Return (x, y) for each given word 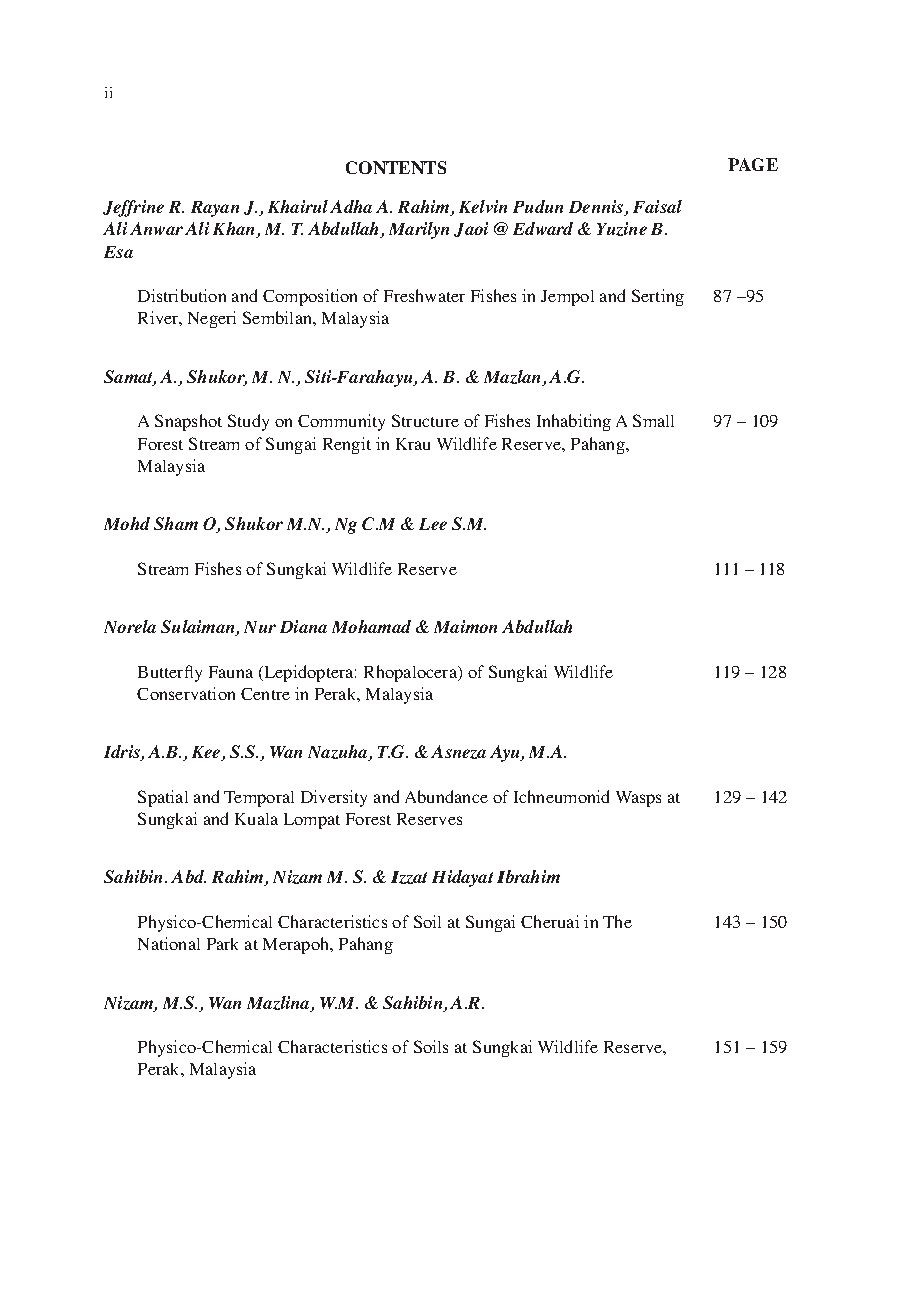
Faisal (657, 206)
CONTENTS (396, 167)
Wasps (638, 799)
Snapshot (188, 422)
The (617, 921)
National (169, 943)
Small (653, 420)
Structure (425, 420)
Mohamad (371, 626)
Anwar (156, 228)
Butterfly (170, 673)
